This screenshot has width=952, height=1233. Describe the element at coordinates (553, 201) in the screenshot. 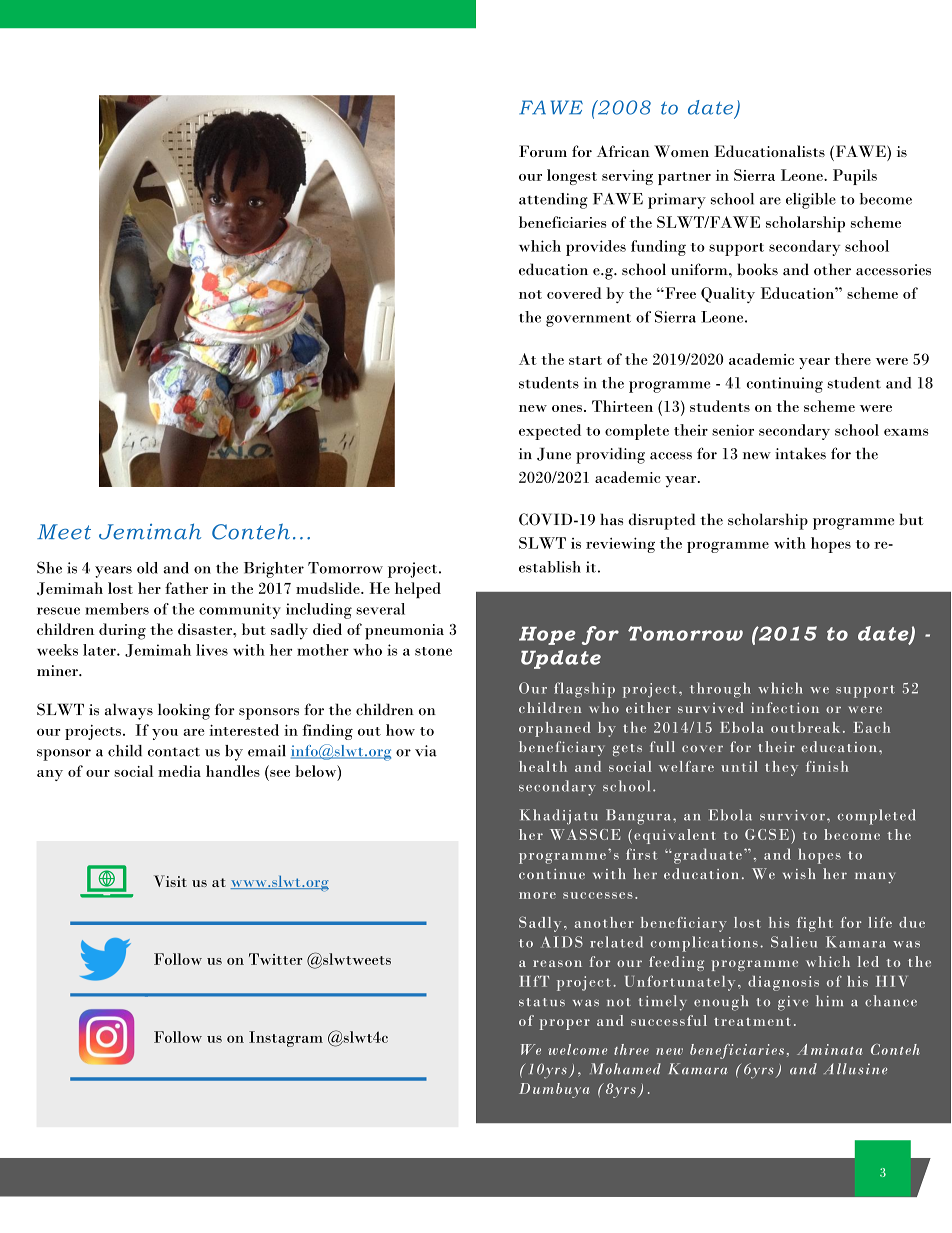

I see `attending` at that location.
